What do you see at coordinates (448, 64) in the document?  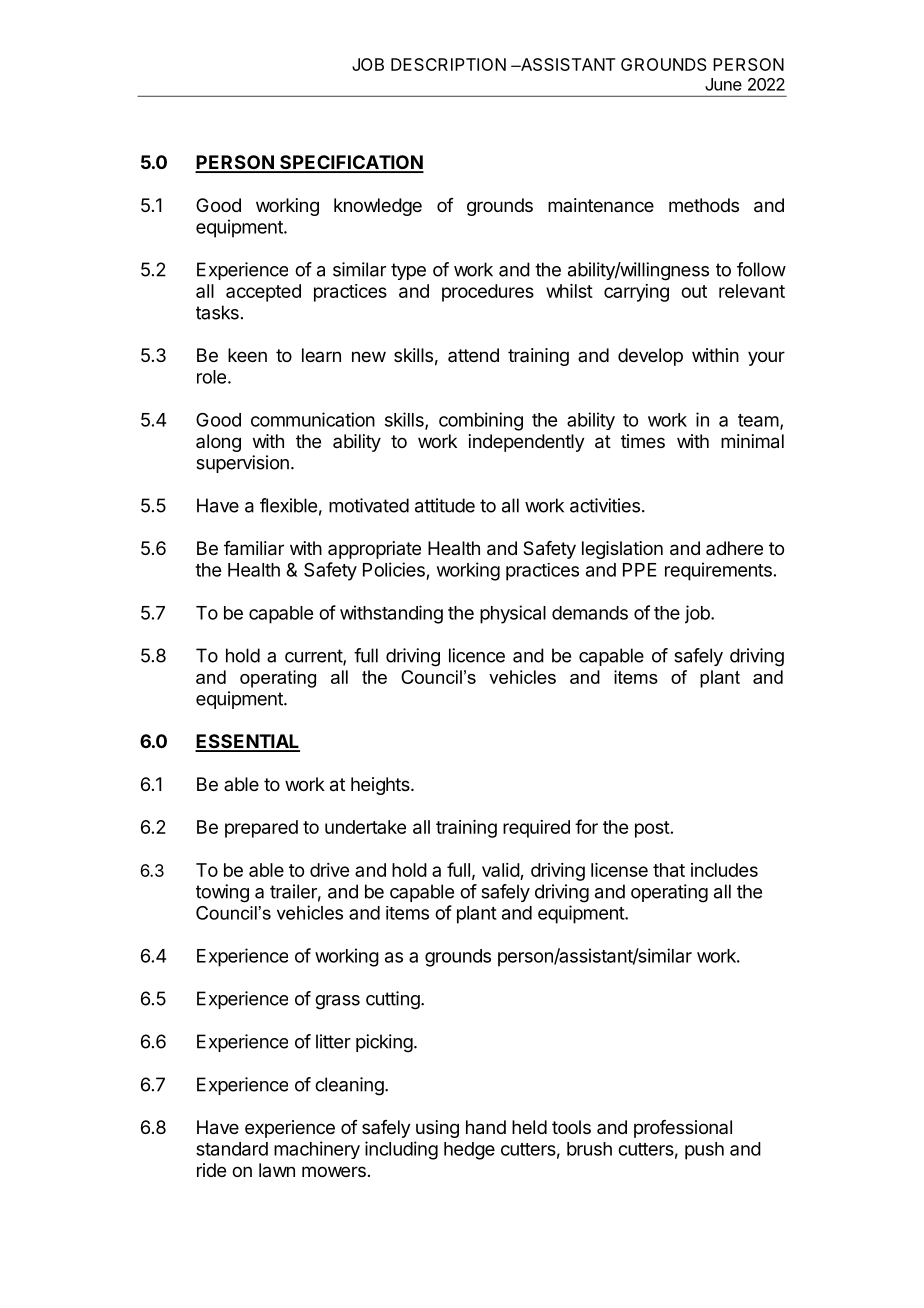 I see `DESCRIPTION` at bounding box center [448, 64].
